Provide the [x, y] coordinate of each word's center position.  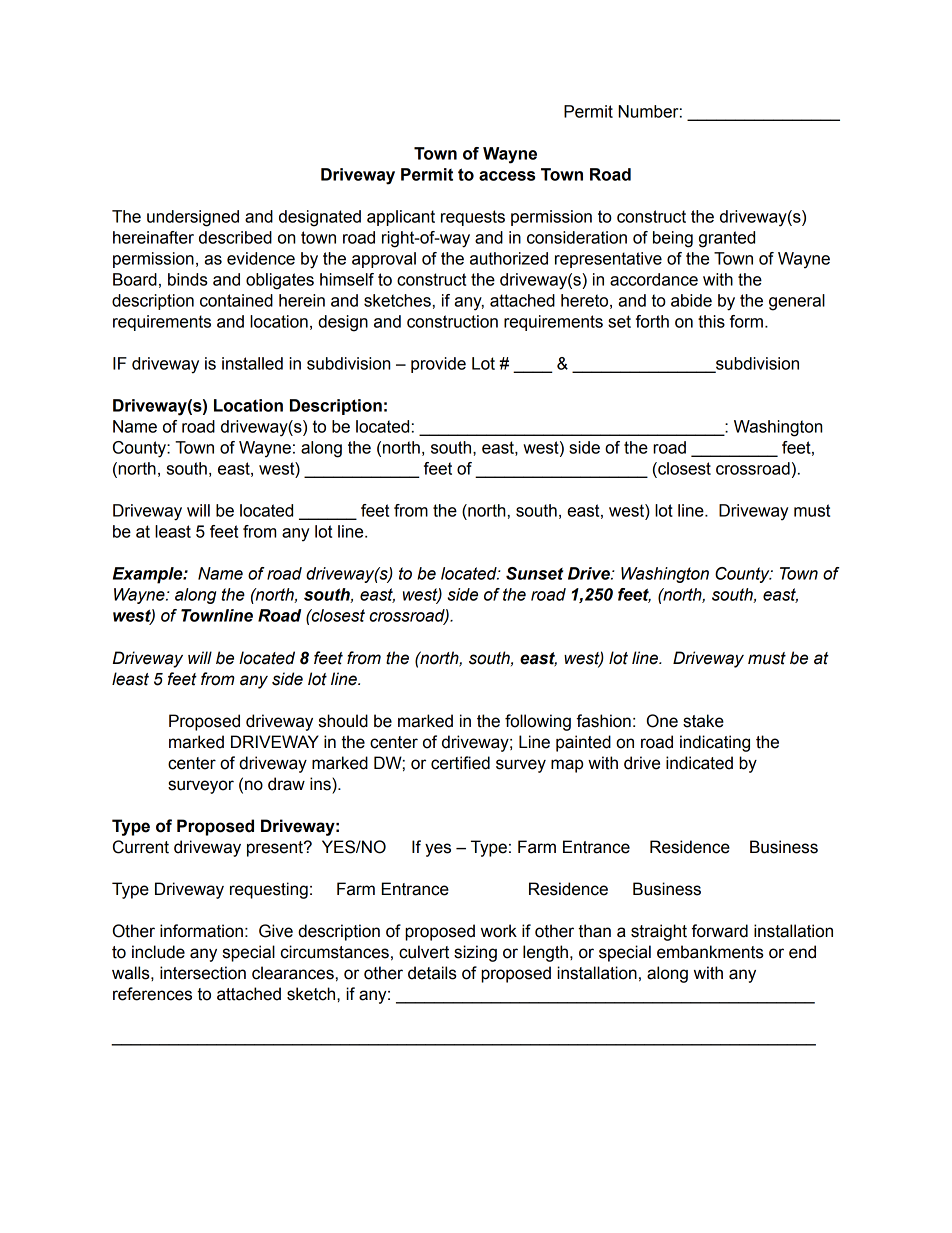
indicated [699, 763]
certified [460, 763]
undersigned [193, 218]
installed [252, 363]
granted [727, 239]
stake [703, 721]
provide [438, 365]
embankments [710, 952]
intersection [203, 973]
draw [286, 784]
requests [473, 218]
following [538, 722]
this [711, 321]
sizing [475, 953]
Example [149, 575]
